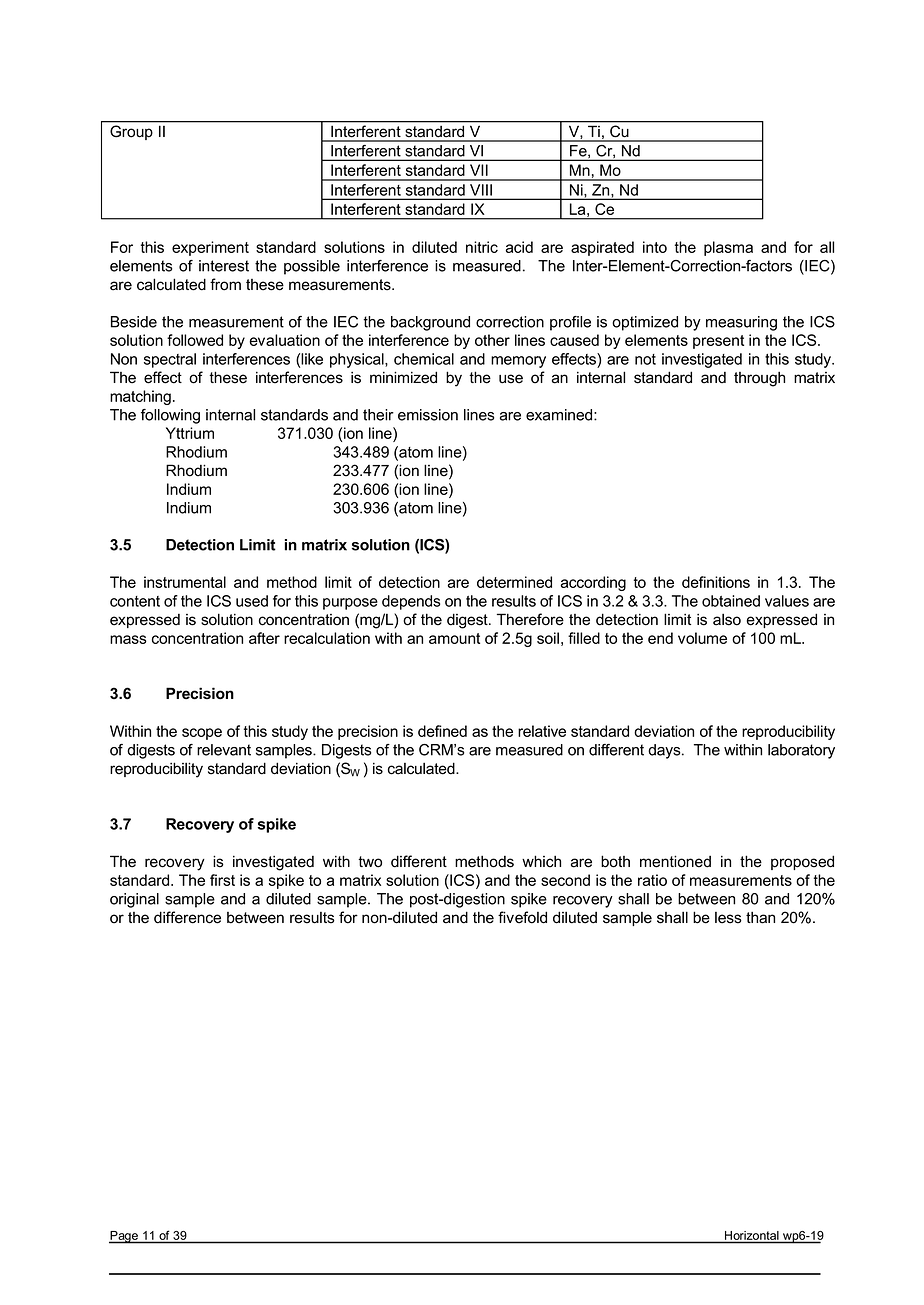 This screenshot has height=1305, width=924. Describe the element at coordinates (702, 638) in the screenshot. I see `volume` at that location.
